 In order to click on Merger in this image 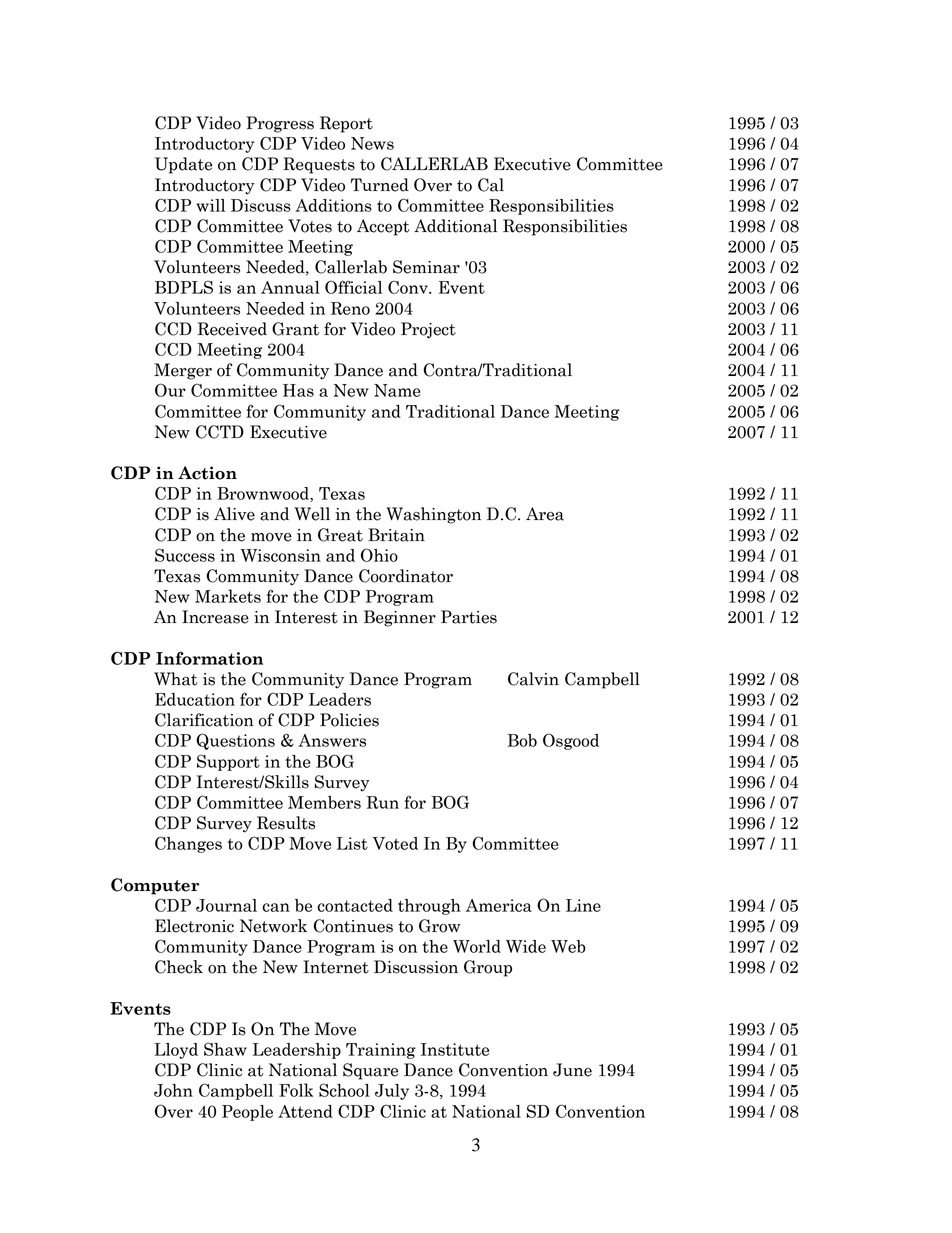, I will do `click(183, 371)`.
